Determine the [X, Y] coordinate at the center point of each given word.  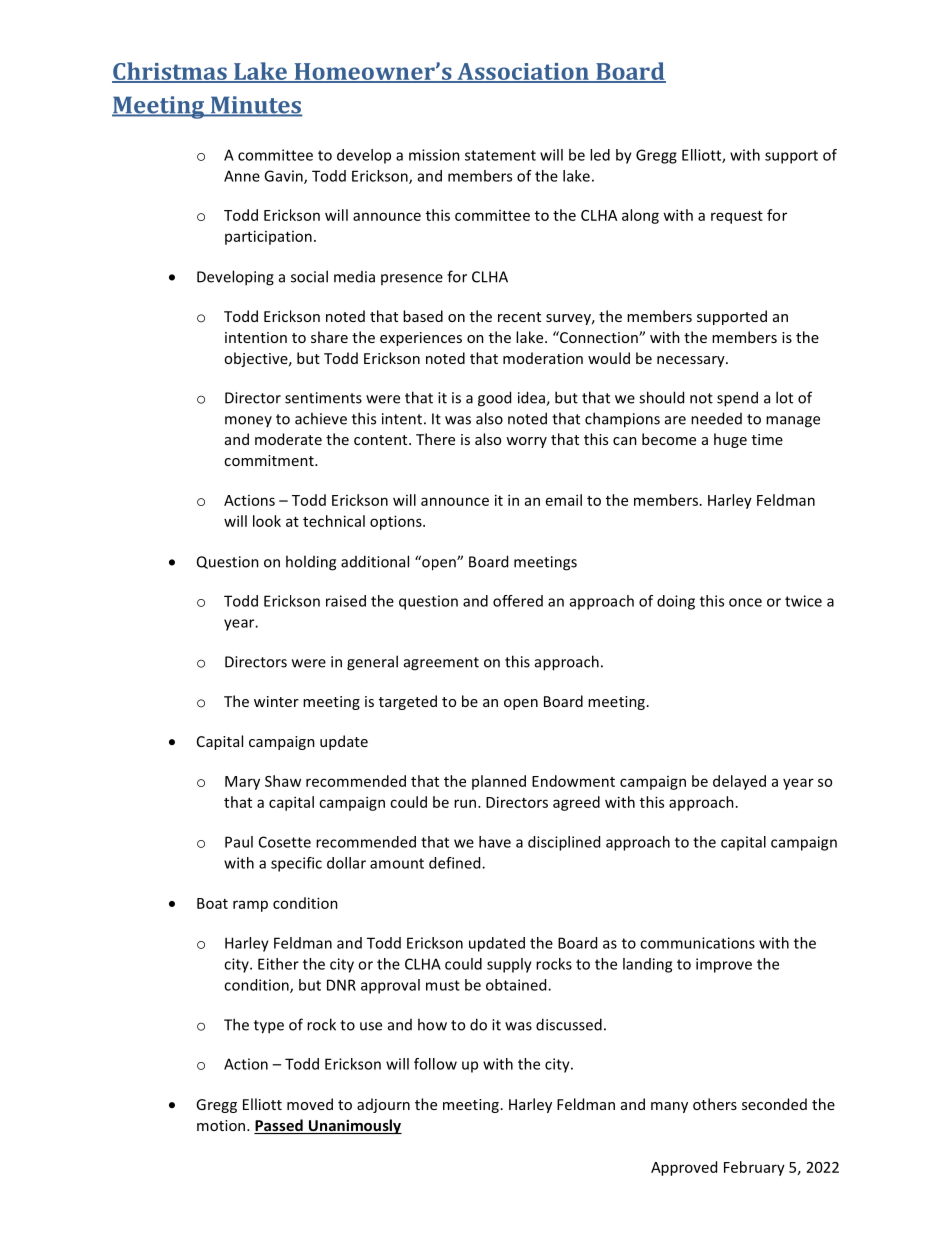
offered [518, 601]
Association [523, 72]
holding [311, 563]
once [745, 602]
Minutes [255, 106]
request [737, 217]
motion [222, 1125]
